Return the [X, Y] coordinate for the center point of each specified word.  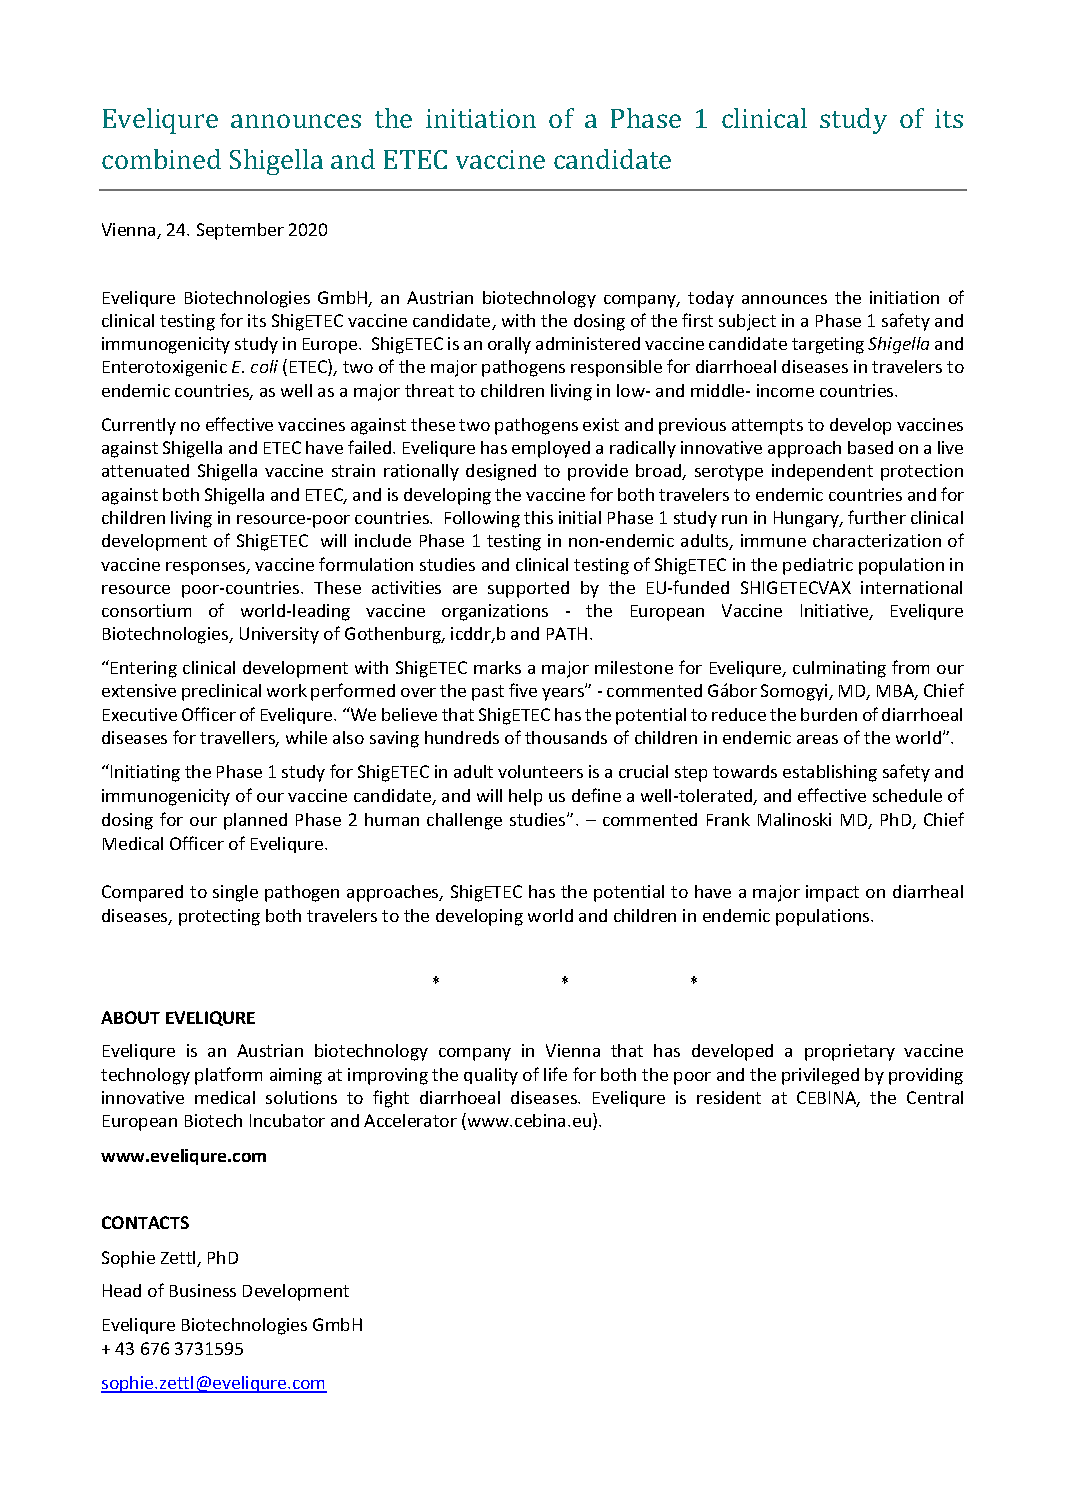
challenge [464, 821]
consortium [146, 610]
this [538, 517]
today [711, 299]
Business [203, 1290]
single [235, 893]
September [240, 231]
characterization [877, 540]
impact [832, 893]
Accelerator [410, 1120]
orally [509, 345]
